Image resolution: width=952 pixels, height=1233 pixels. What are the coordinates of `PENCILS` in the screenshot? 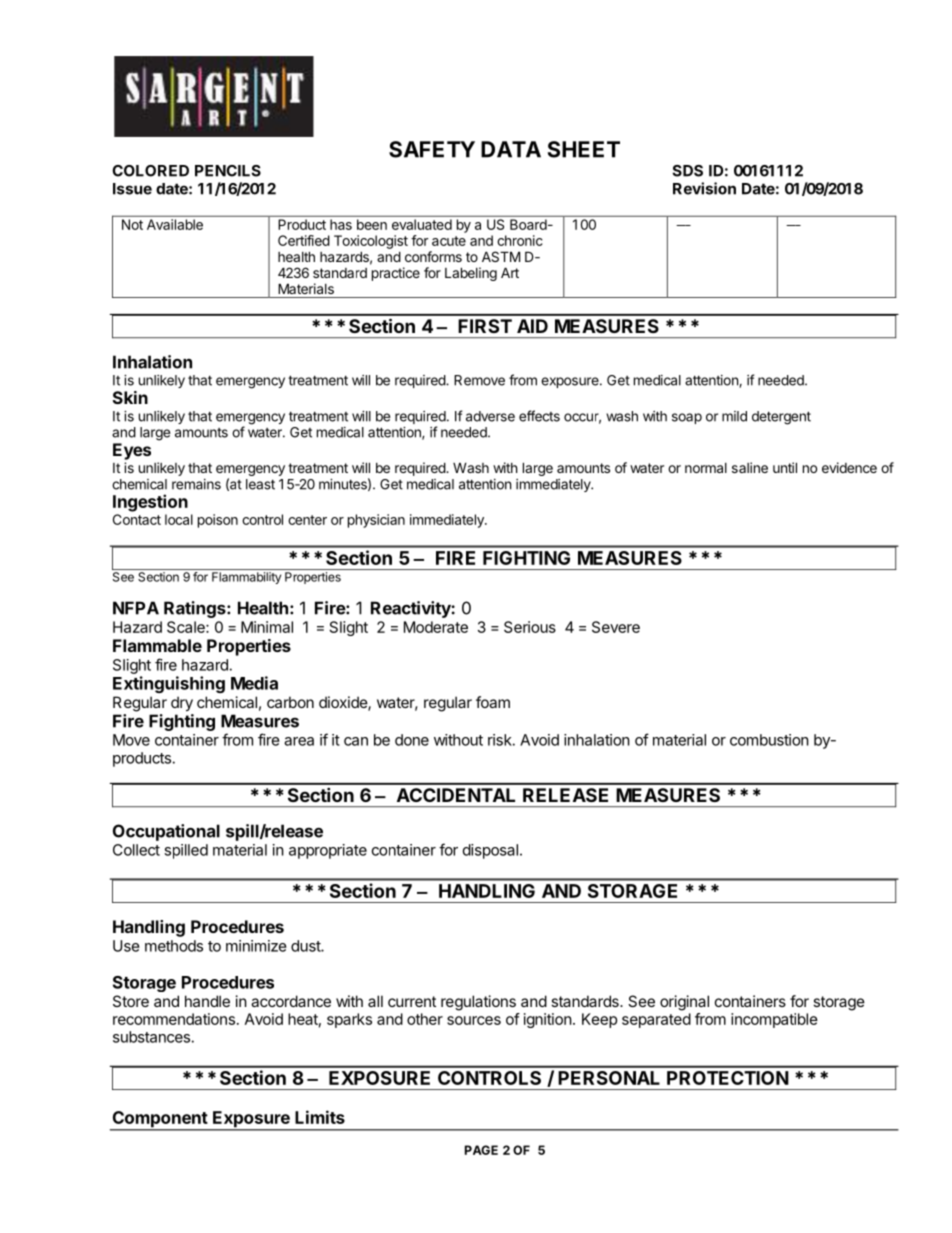 It's located at (228, 171).
